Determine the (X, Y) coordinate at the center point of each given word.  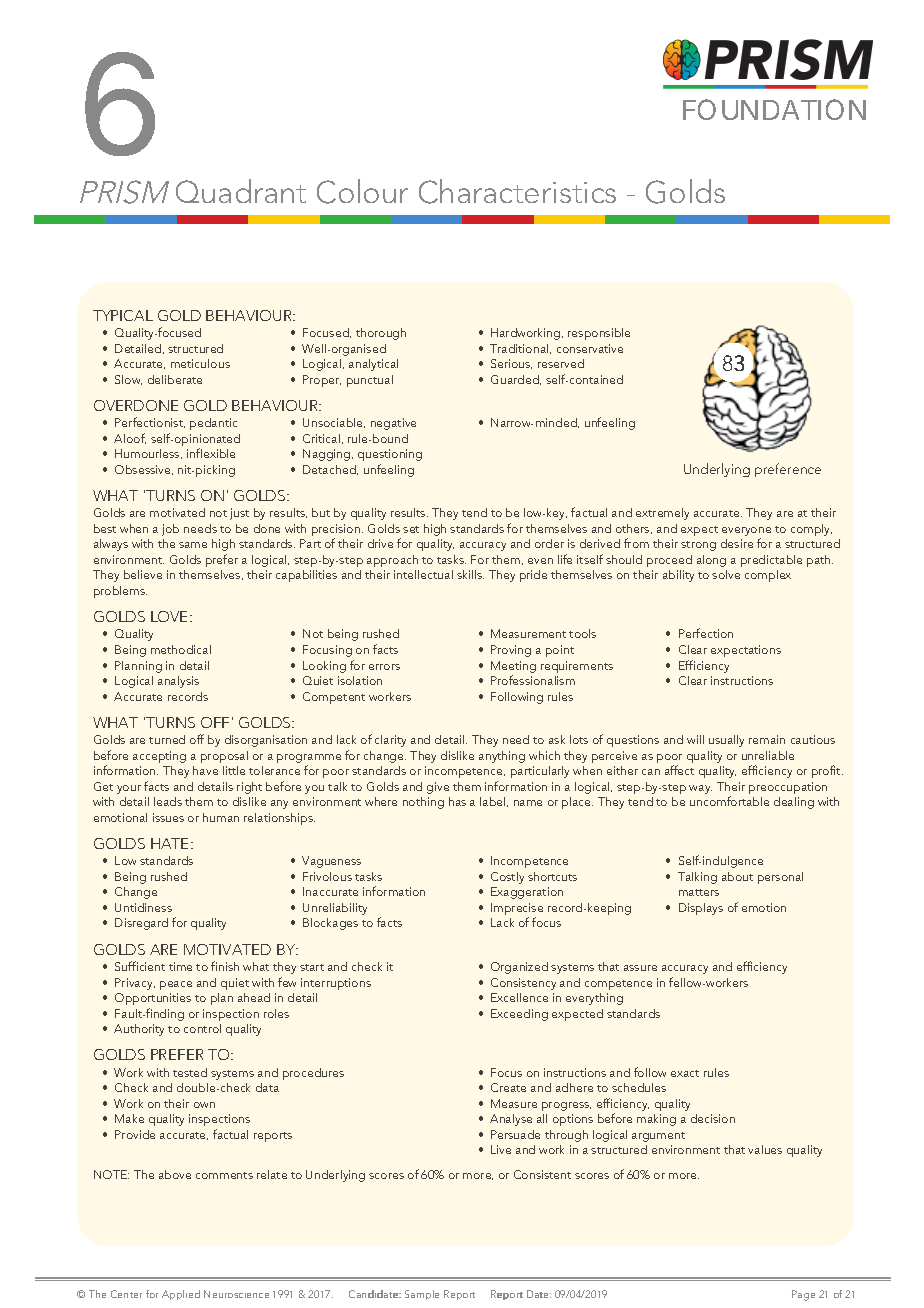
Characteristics (517, 191)
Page (803, 1295)
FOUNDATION (774, 109)
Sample (422, 1295)
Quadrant (241, 191)
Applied (181, 1295)
